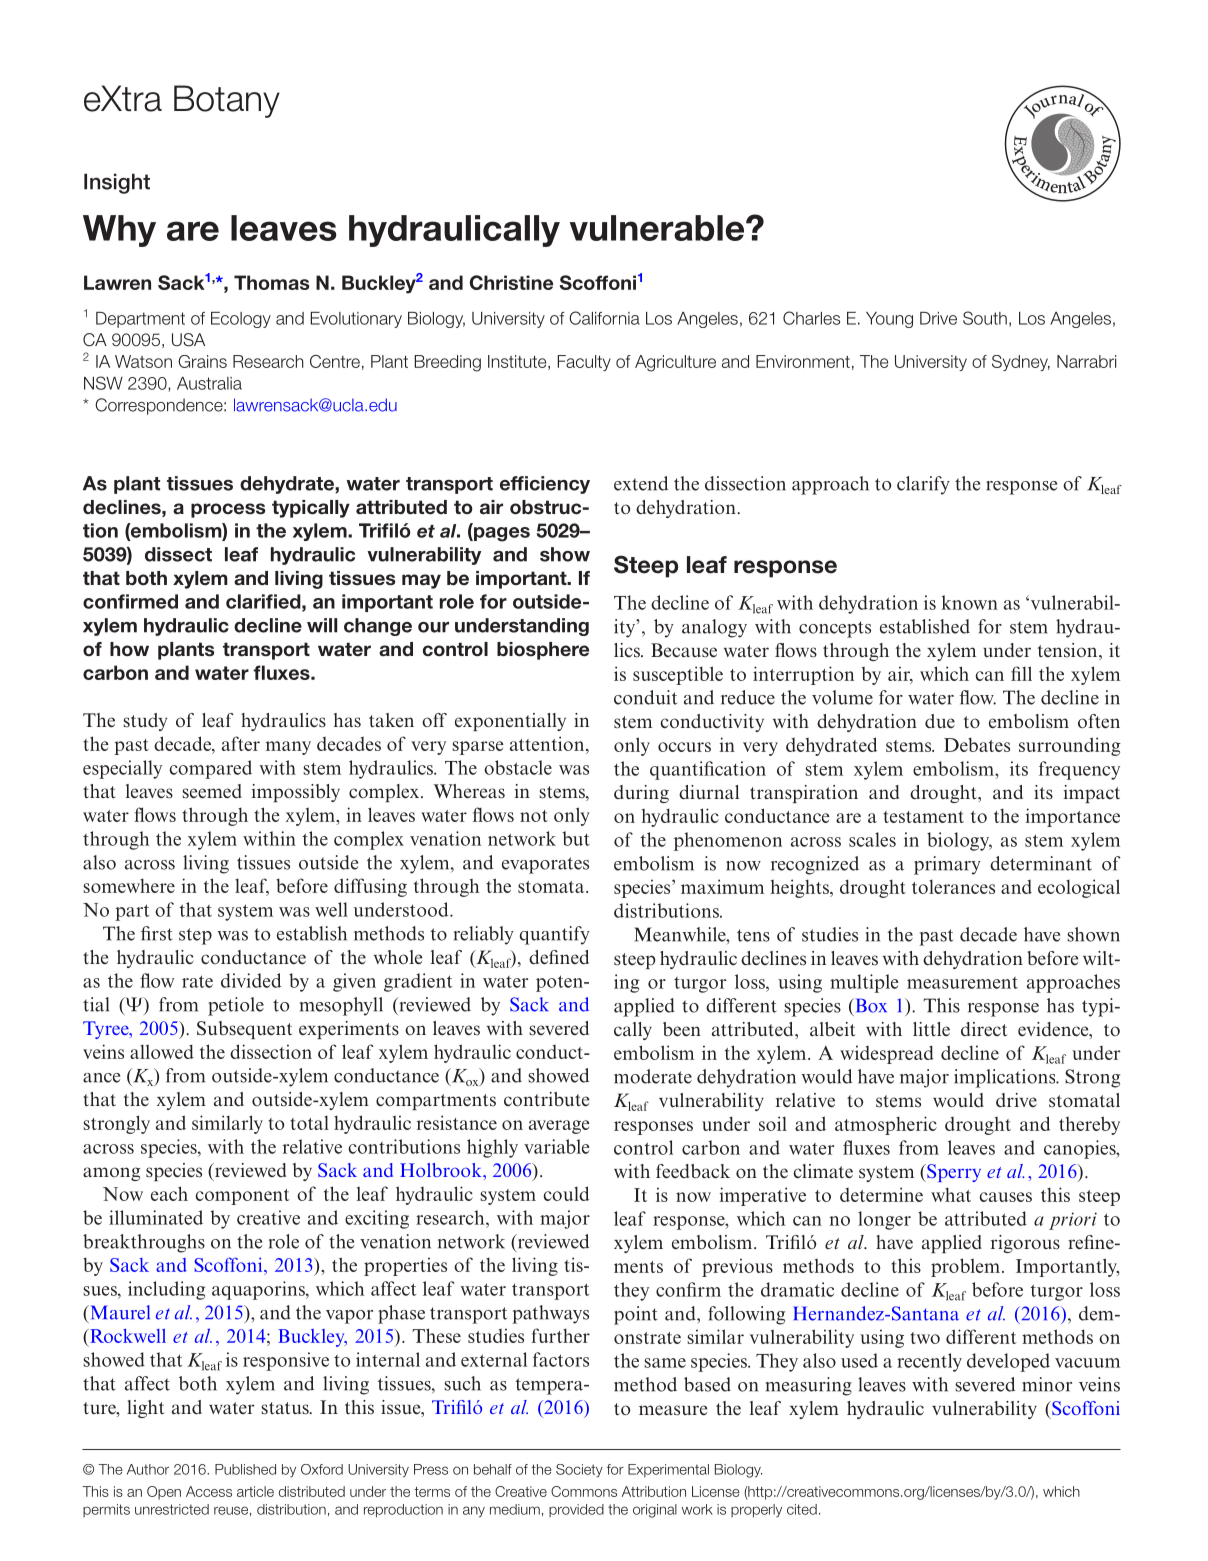 This document has height=1561, width=1208. What do you see at coordinates (227, 101) in the document?
I see `Botany` at bounding box center [227, 101].
